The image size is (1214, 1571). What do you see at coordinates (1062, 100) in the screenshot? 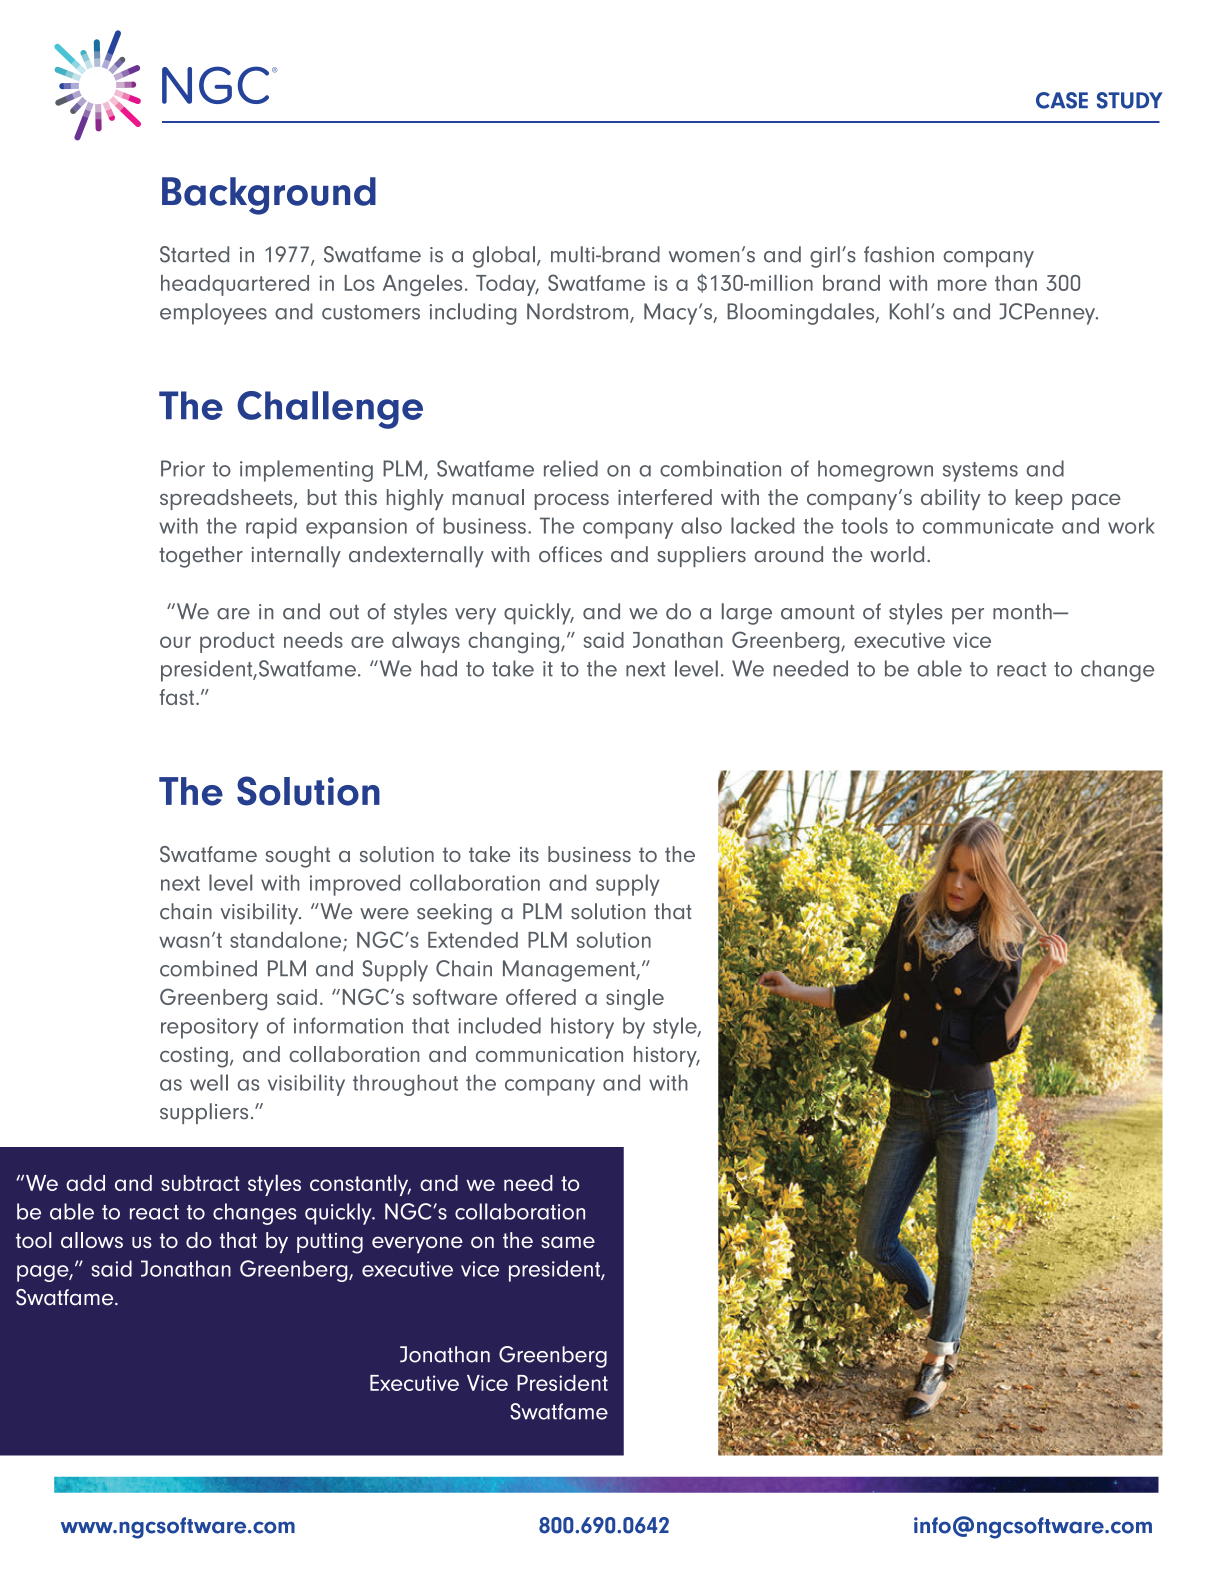
I see `CASE` at bounding box center [1062, 100].
